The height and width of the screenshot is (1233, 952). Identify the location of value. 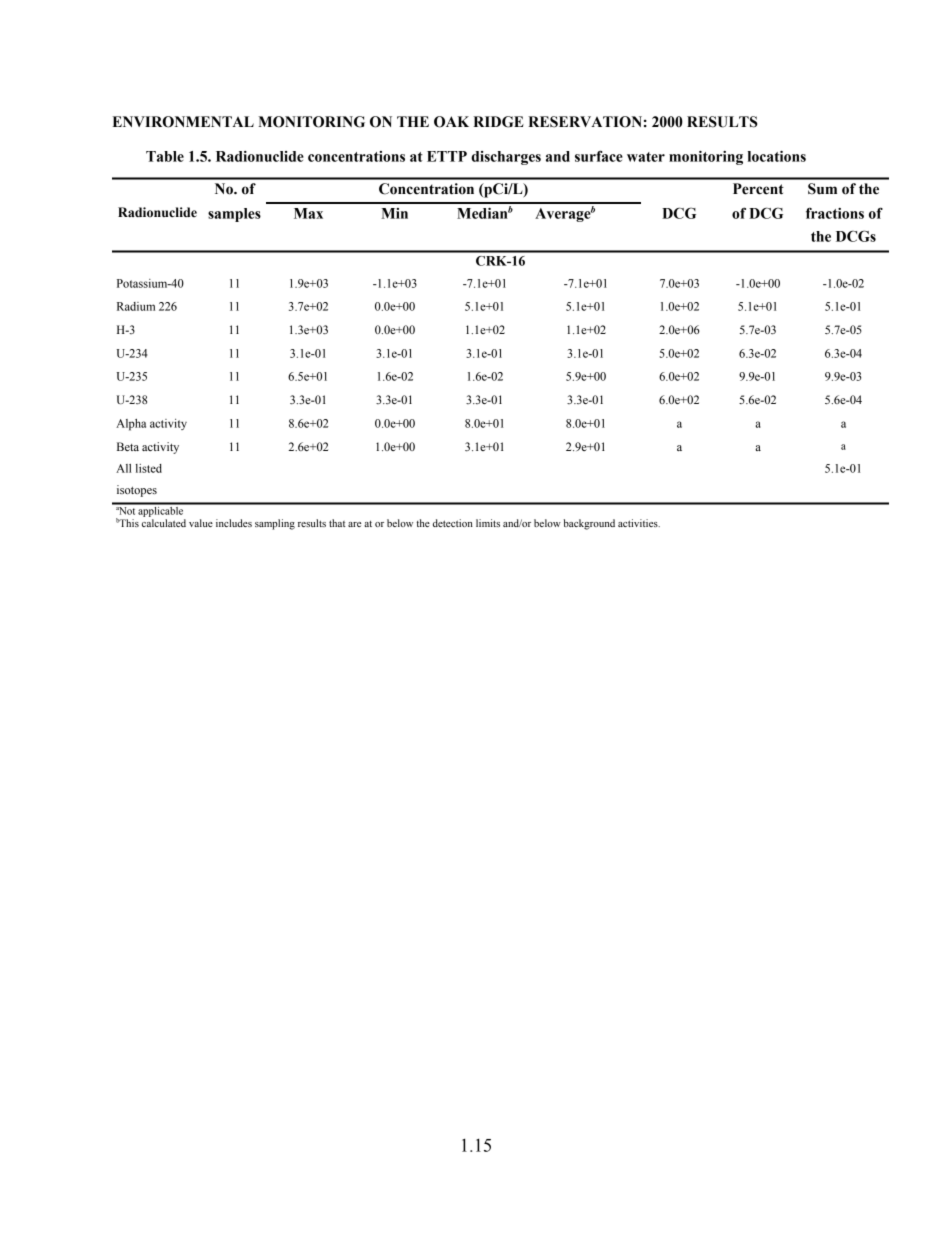
(201, 523).
